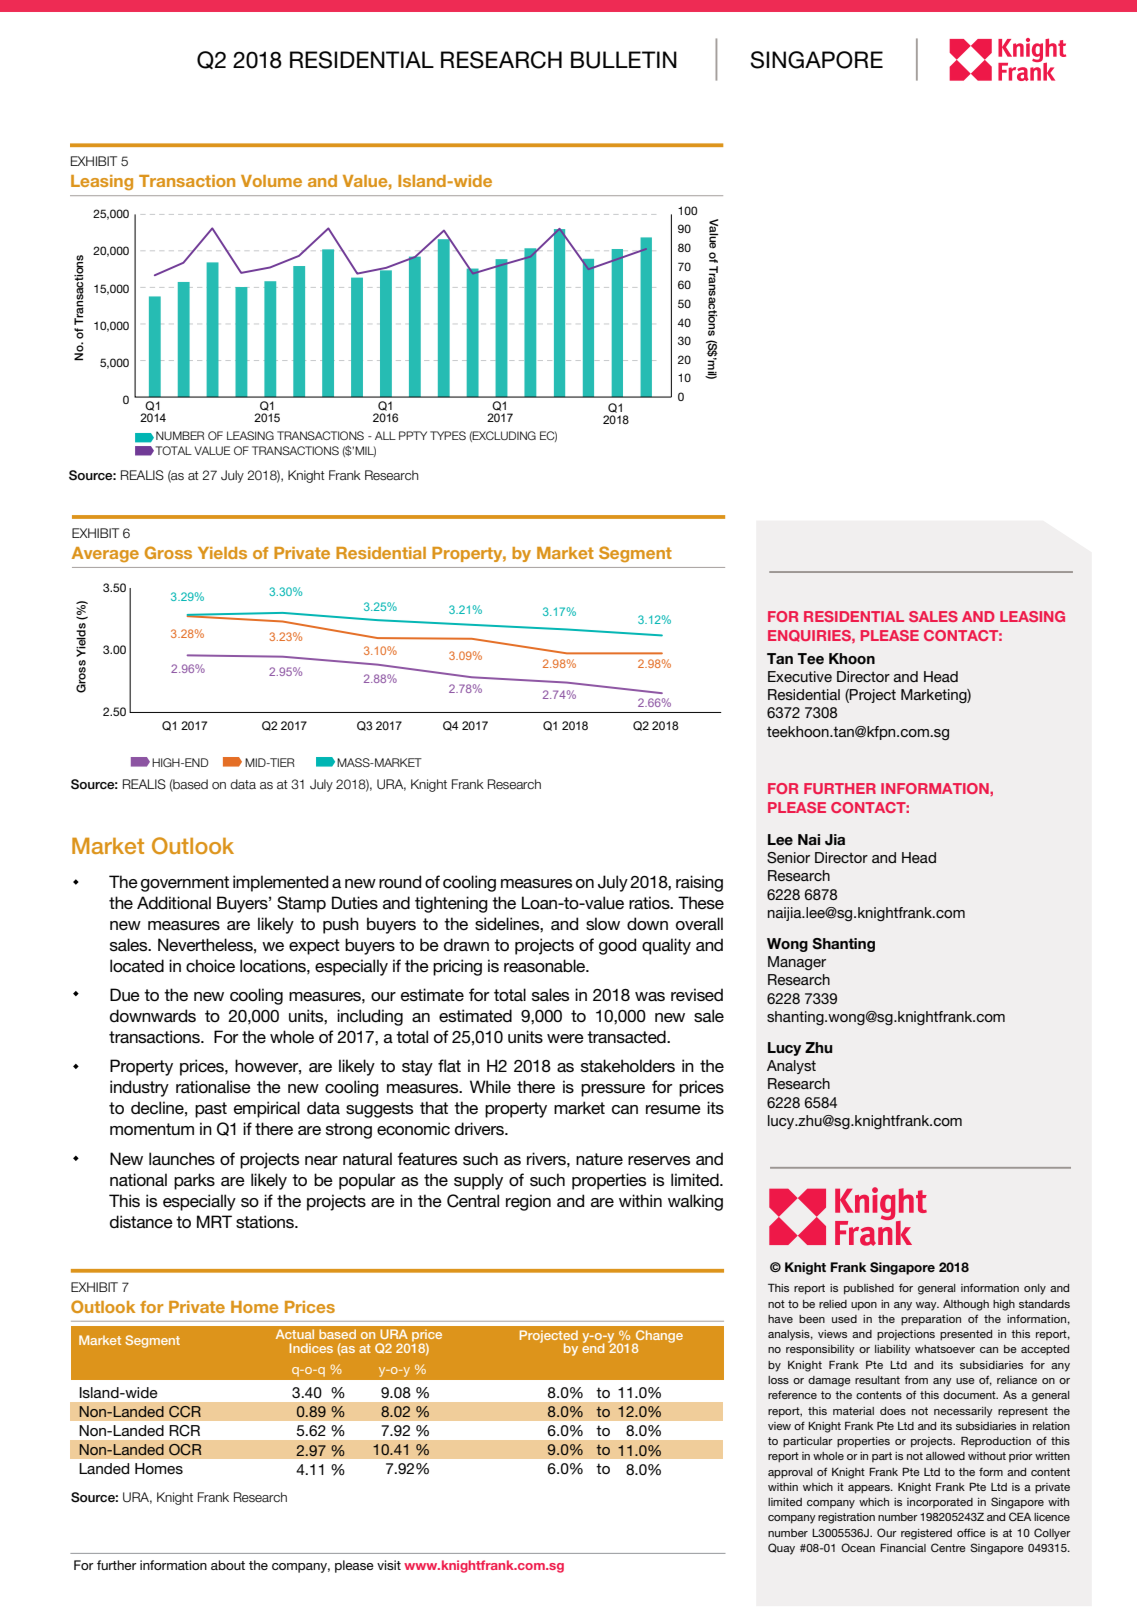 The image size is (1137, 1607). Describe the element at coordinates (624, 60) in the page. I see `BULLETIN` at that location.
